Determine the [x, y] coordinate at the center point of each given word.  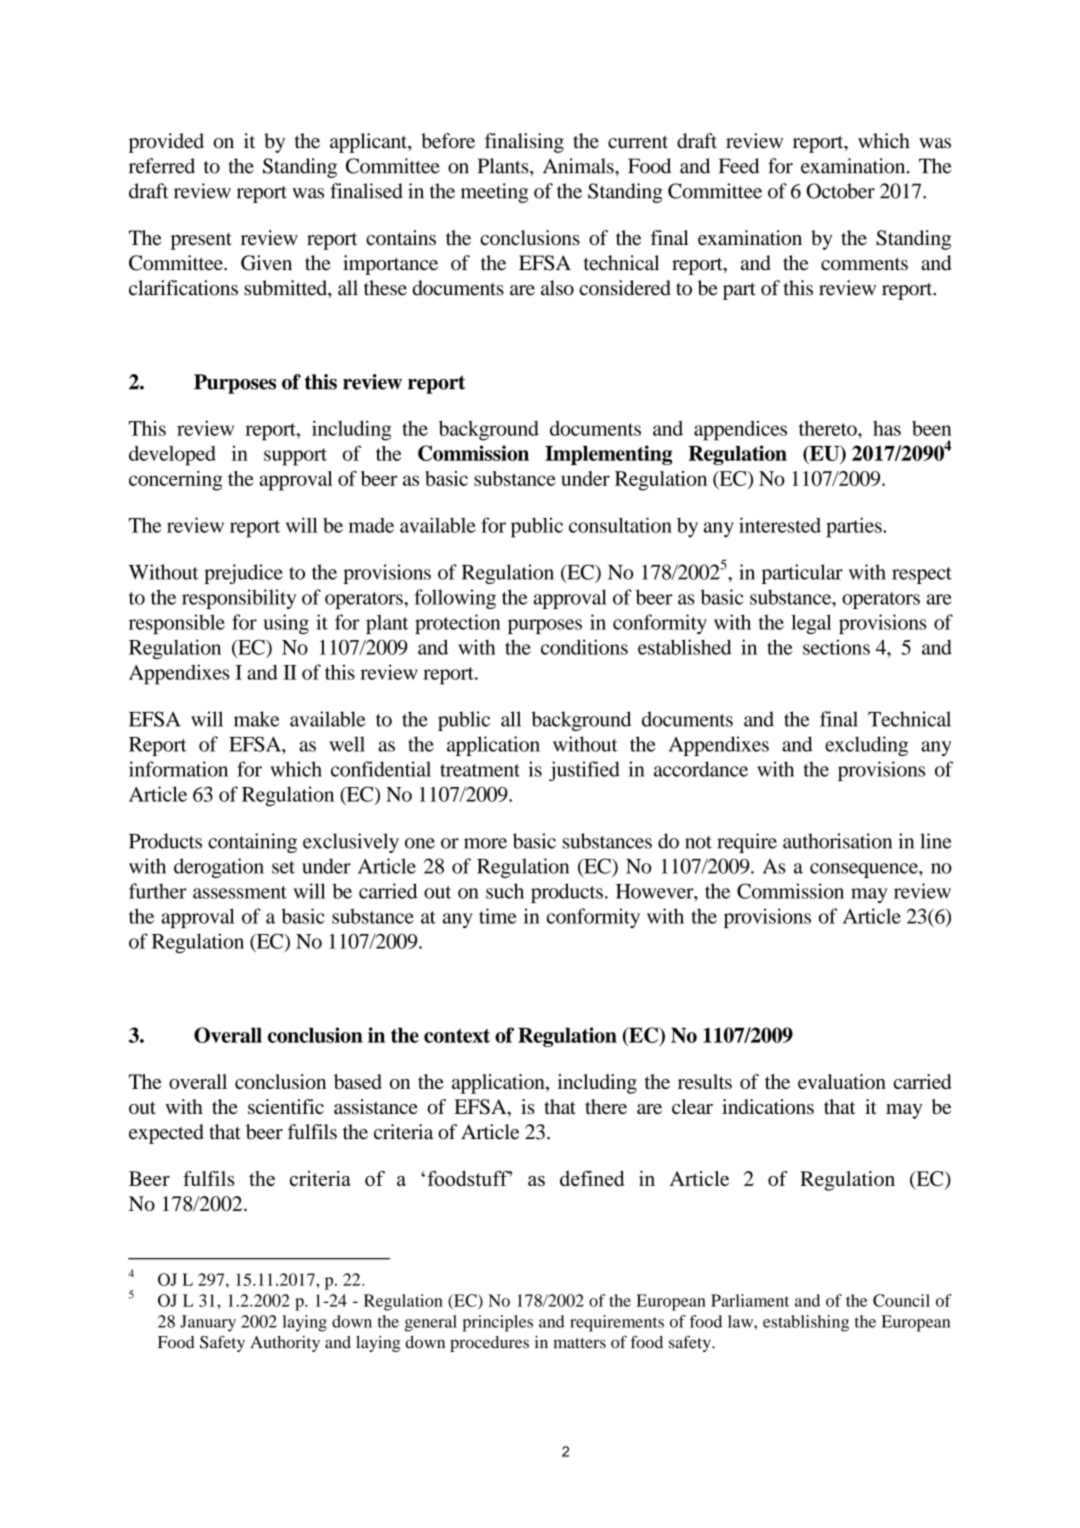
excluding [866, 746]
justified [584, 771]
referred [162, 166]
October [840, 191]
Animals [579, 166]
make [256, 719]
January [208, 1323]
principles [498, 1323]
